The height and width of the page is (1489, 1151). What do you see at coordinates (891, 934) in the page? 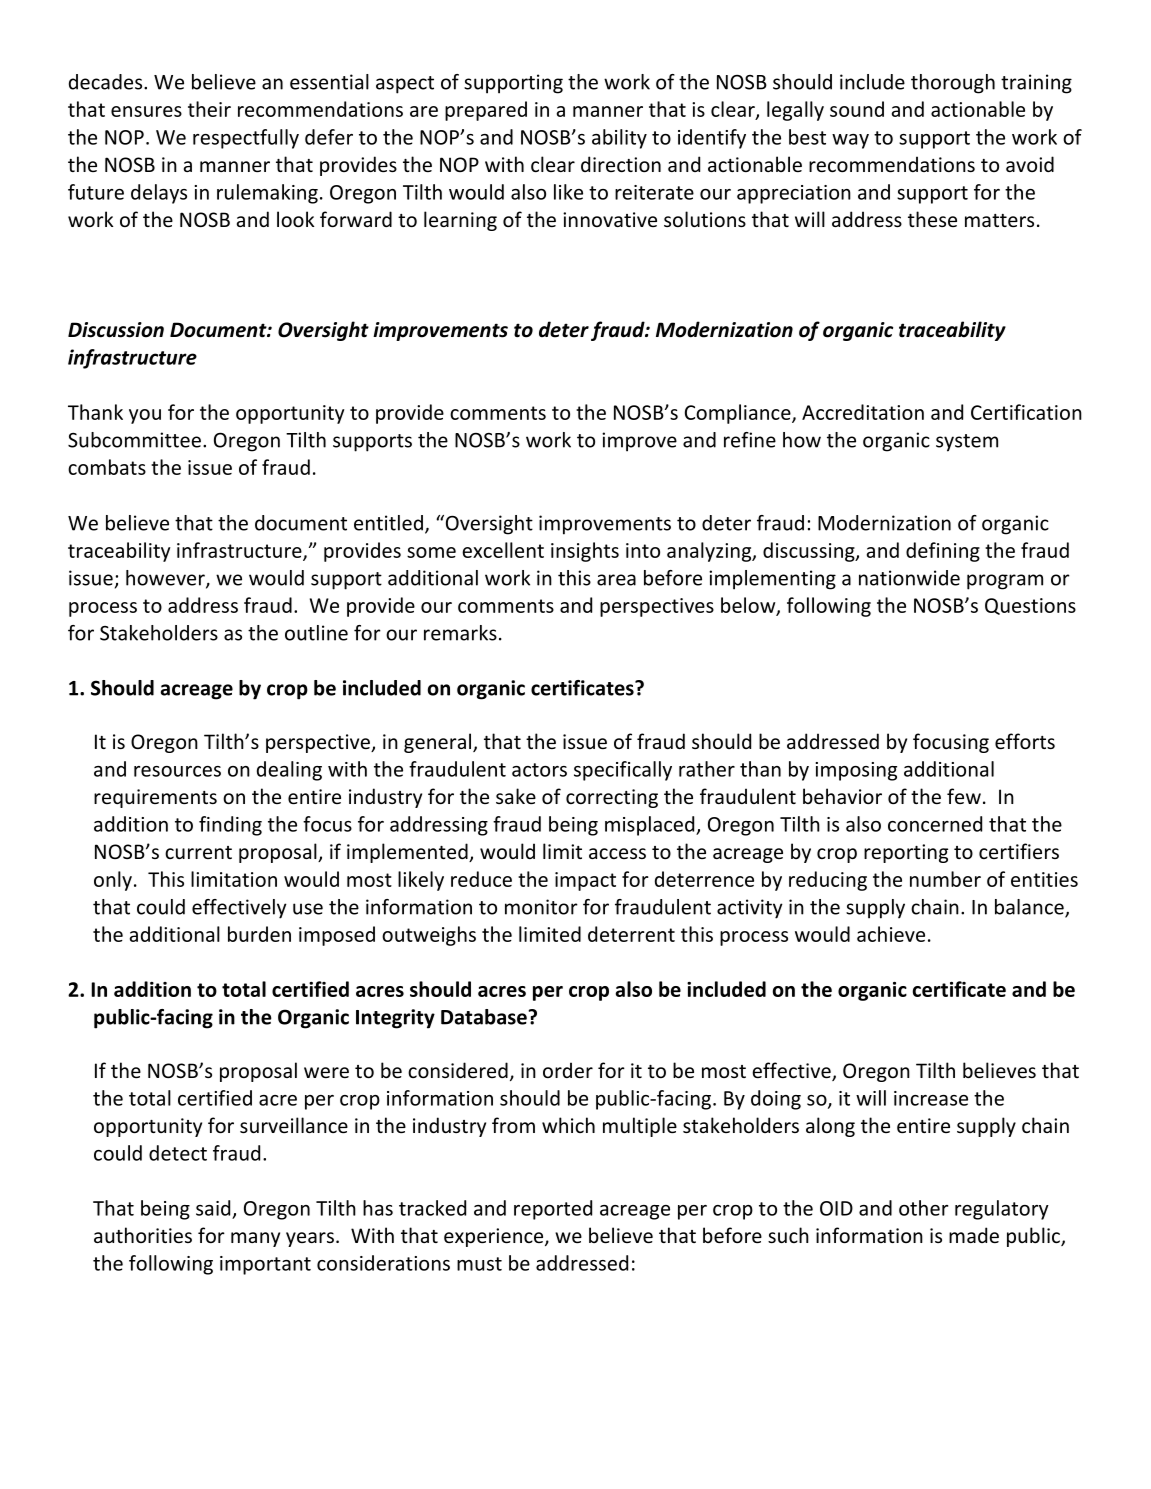
I see `achieve` at bounding box center [891, 934].
